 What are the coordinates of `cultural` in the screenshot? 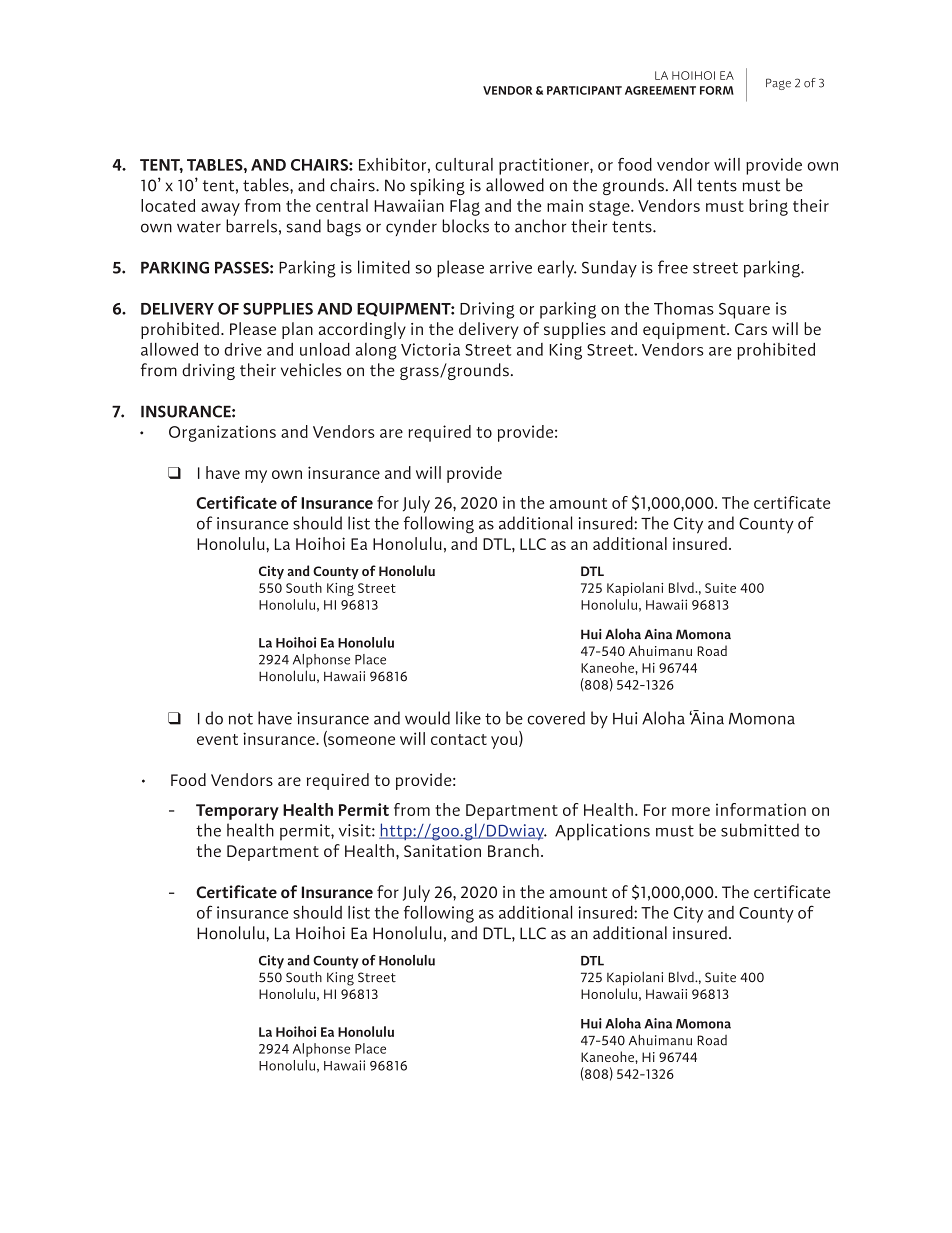 It's located at (464, 164).
